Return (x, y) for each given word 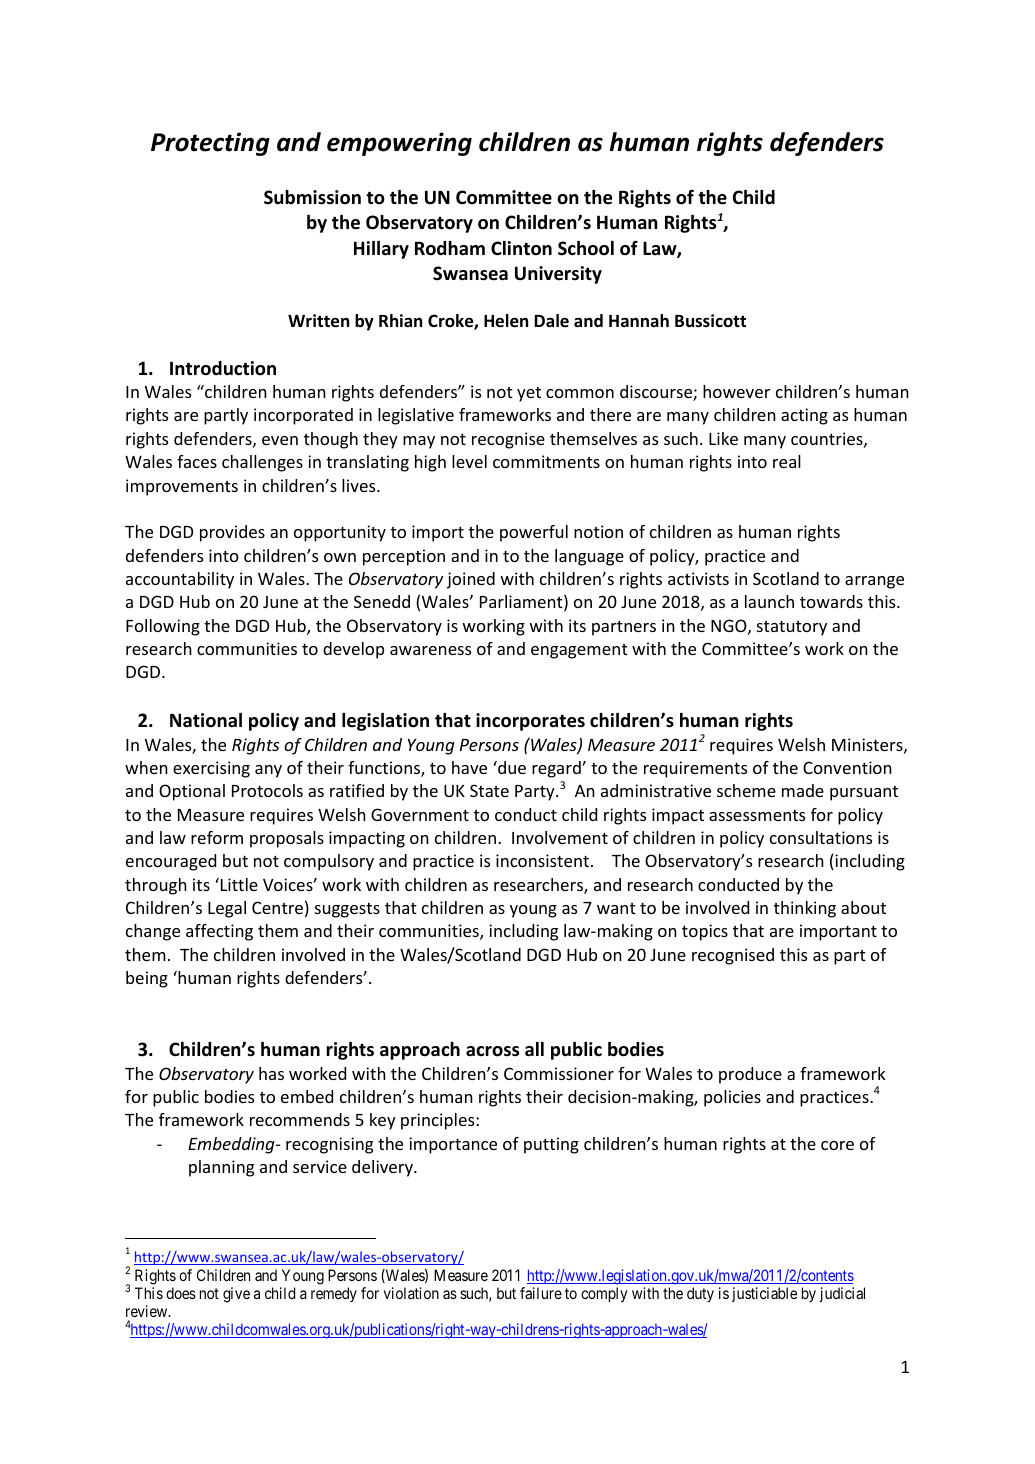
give (236, 1295)
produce (750, 1075)
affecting (219, 932)
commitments (546, 461)
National (206, 720)
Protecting (210, 144)
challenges (262, 463)
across (492, 1051)
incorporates (530, 722)
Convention (847, 767)
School (586, 248)
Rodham (450, 248)
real (787, 461)
